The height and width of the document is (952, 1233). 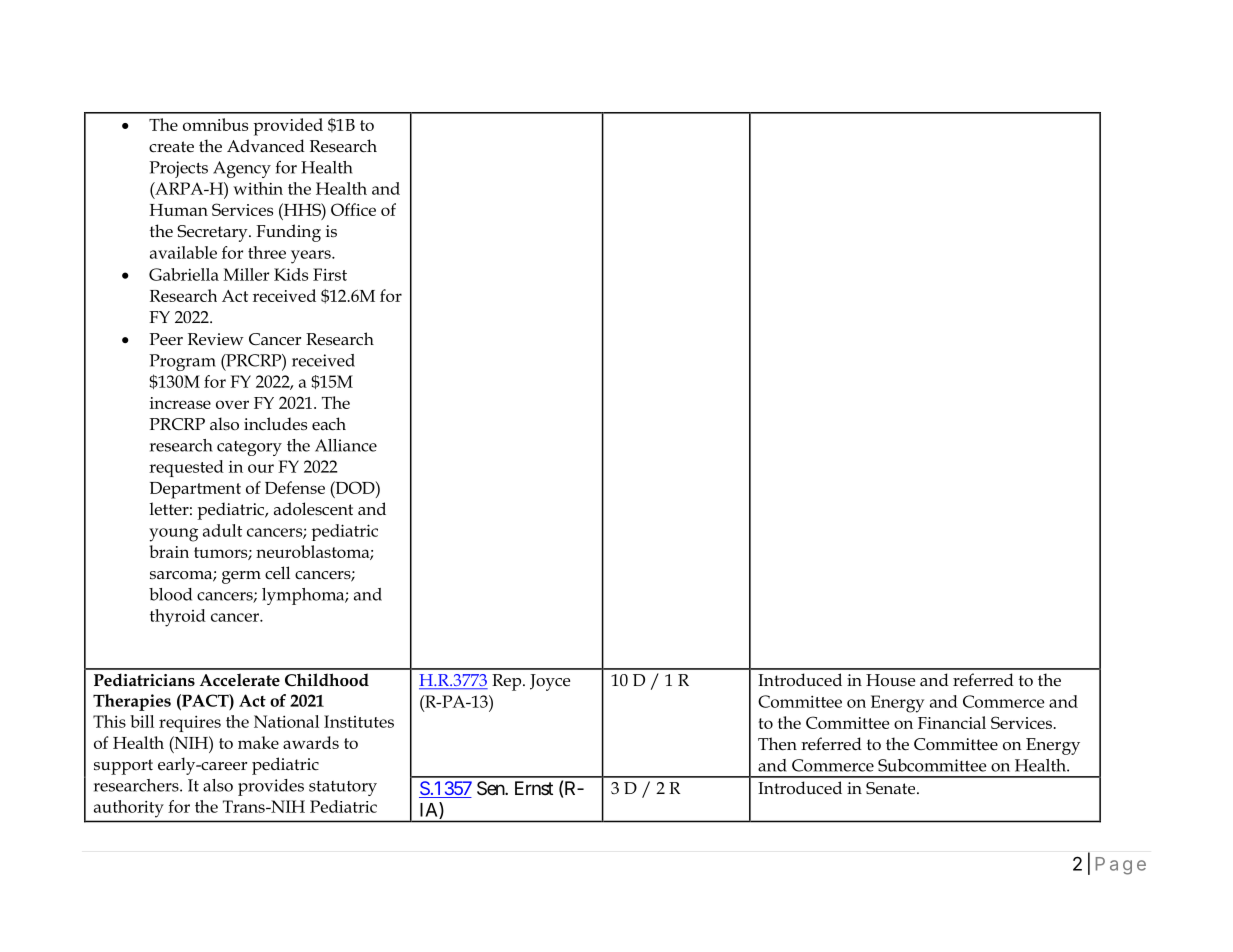 What do you see at coordinates (353, 209) in the document?
I see `Office` at bounding box center [353, 209].
